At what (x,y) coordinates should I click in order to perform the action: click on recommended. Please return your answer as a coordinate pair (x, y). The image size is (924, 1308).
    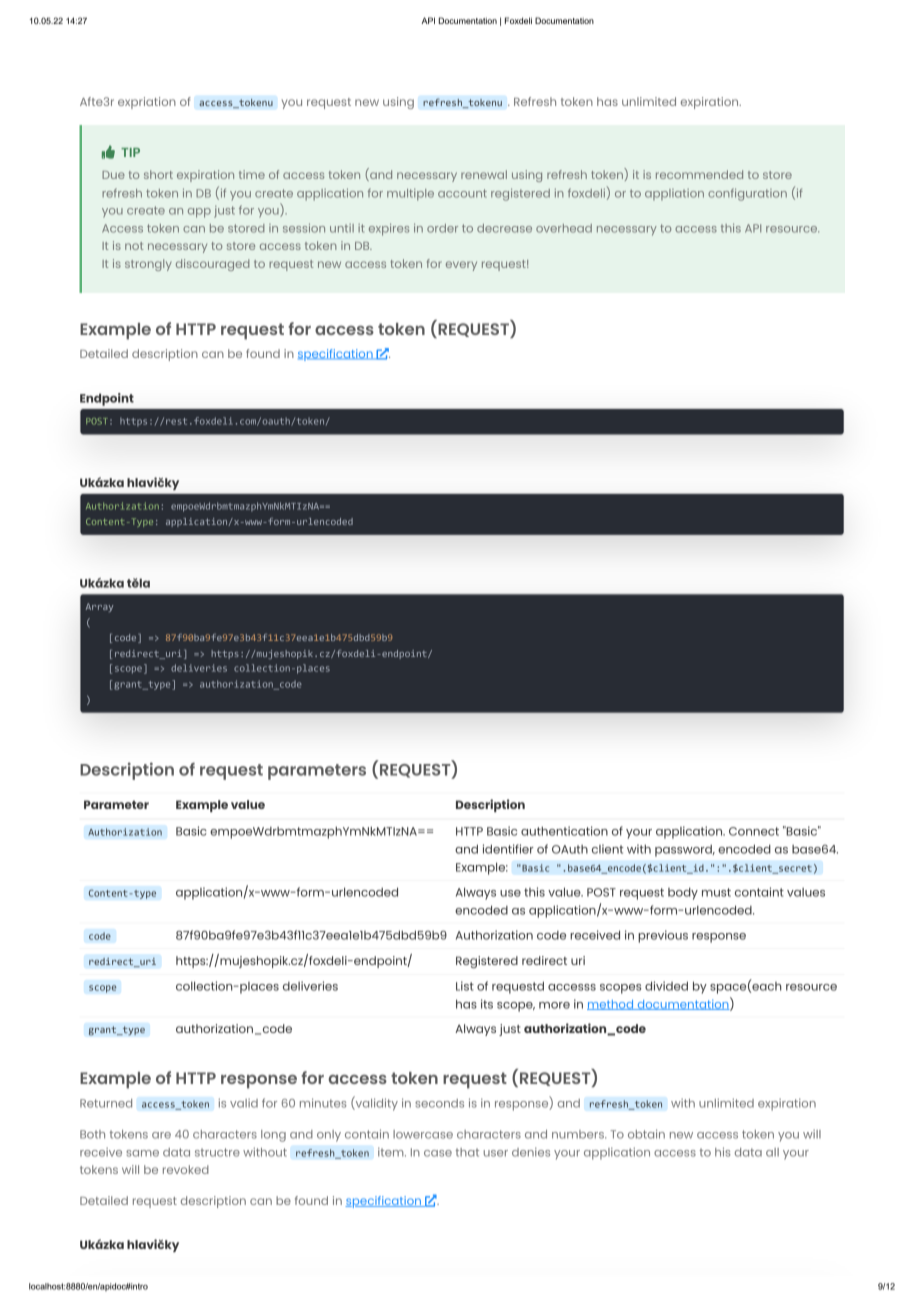
    Looking at the image, I should click on (699, 174).
